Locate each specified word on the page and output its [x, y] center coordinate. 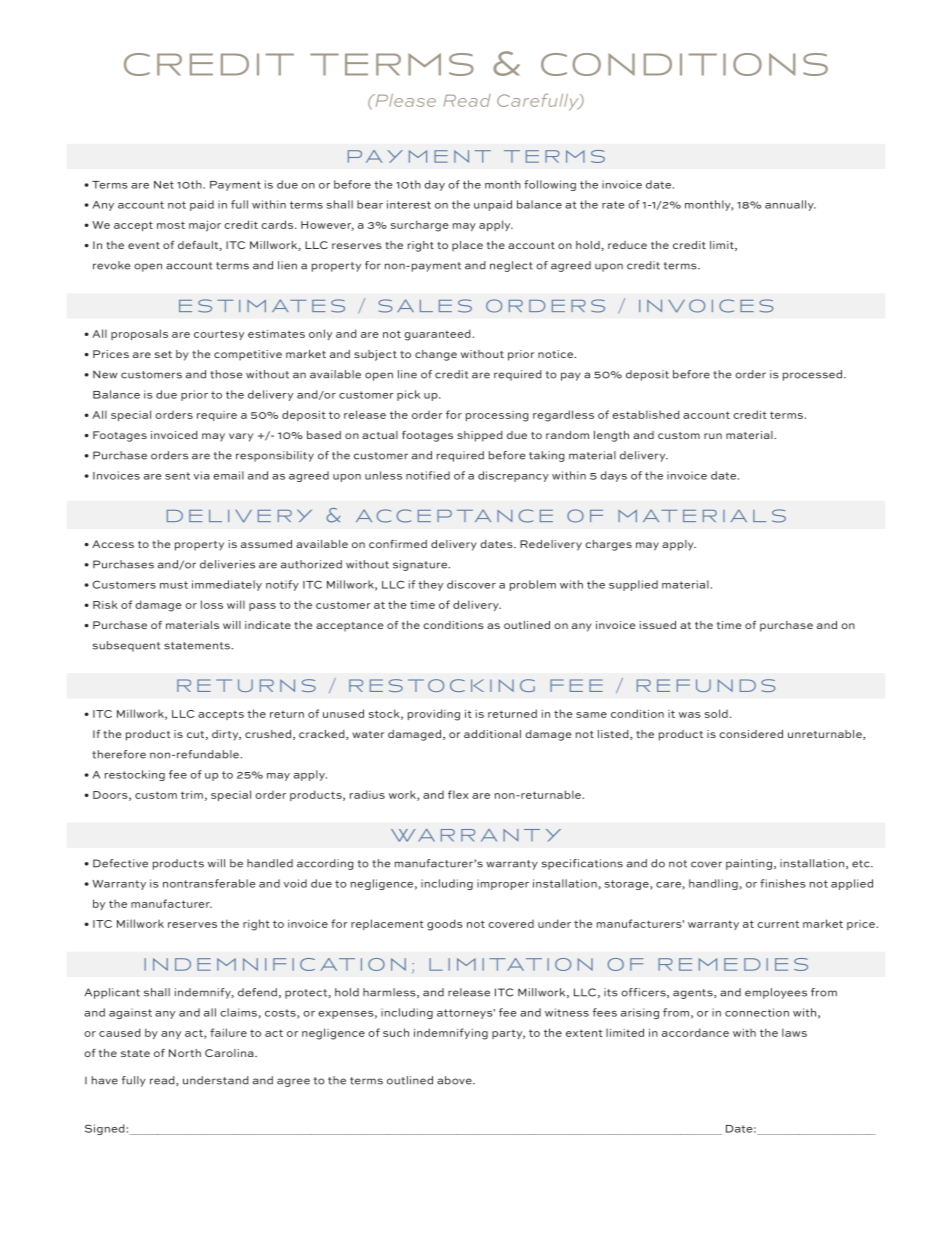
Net [164, 185]
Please [404, 100]
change [436, 355]
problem [532, 585]
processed [813, 375]
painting [749, 864]
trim [192, 795]
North [185, 1053]
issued [658, 625]
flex [458, 794]
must [174, 585]
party [508, 1034]
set [163, 354]
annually [790, 205]
